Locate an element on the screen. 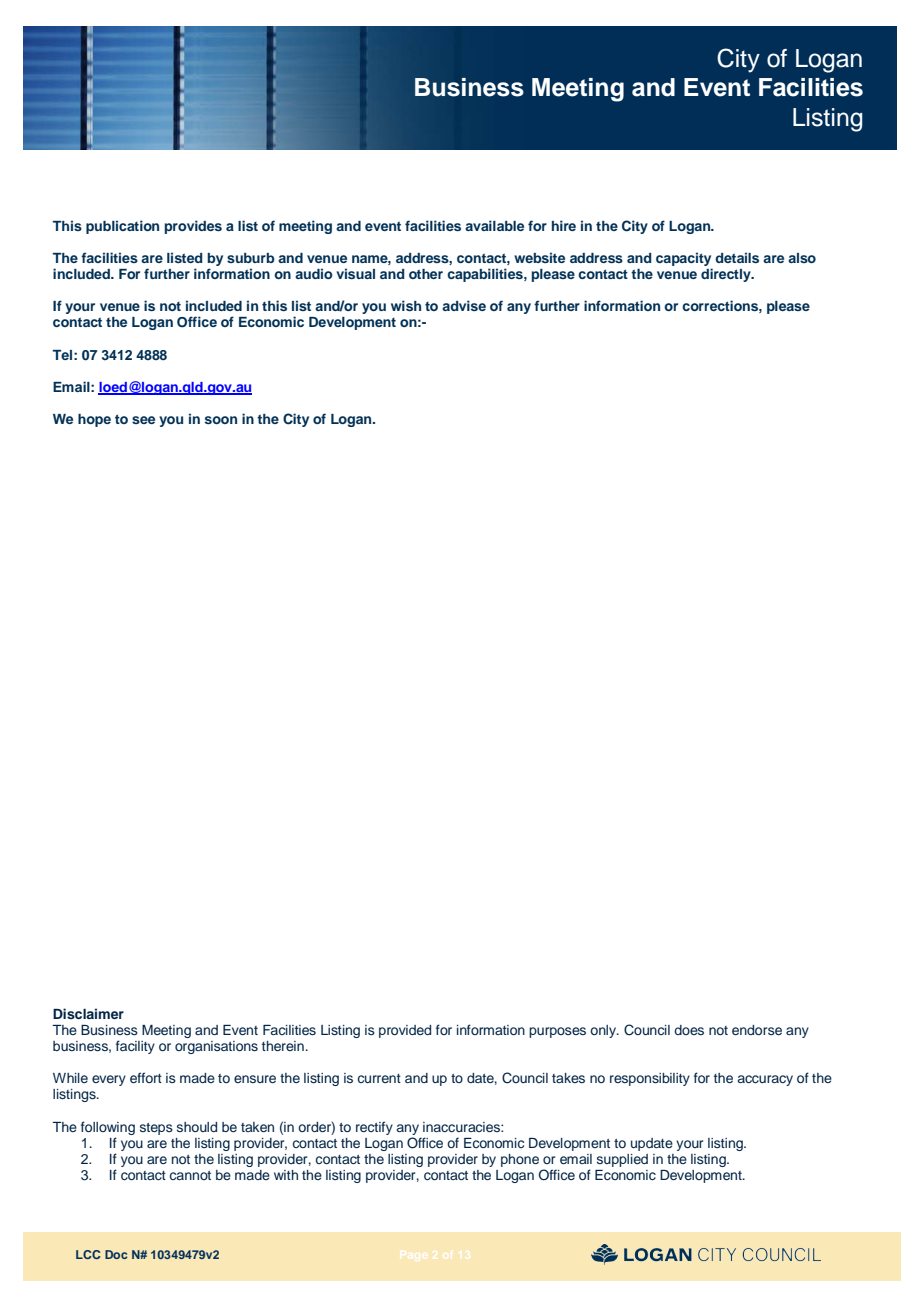 The height and width of the screenshot is (1308, 924). Disclaimer is located at coordinates (88, 1013).
